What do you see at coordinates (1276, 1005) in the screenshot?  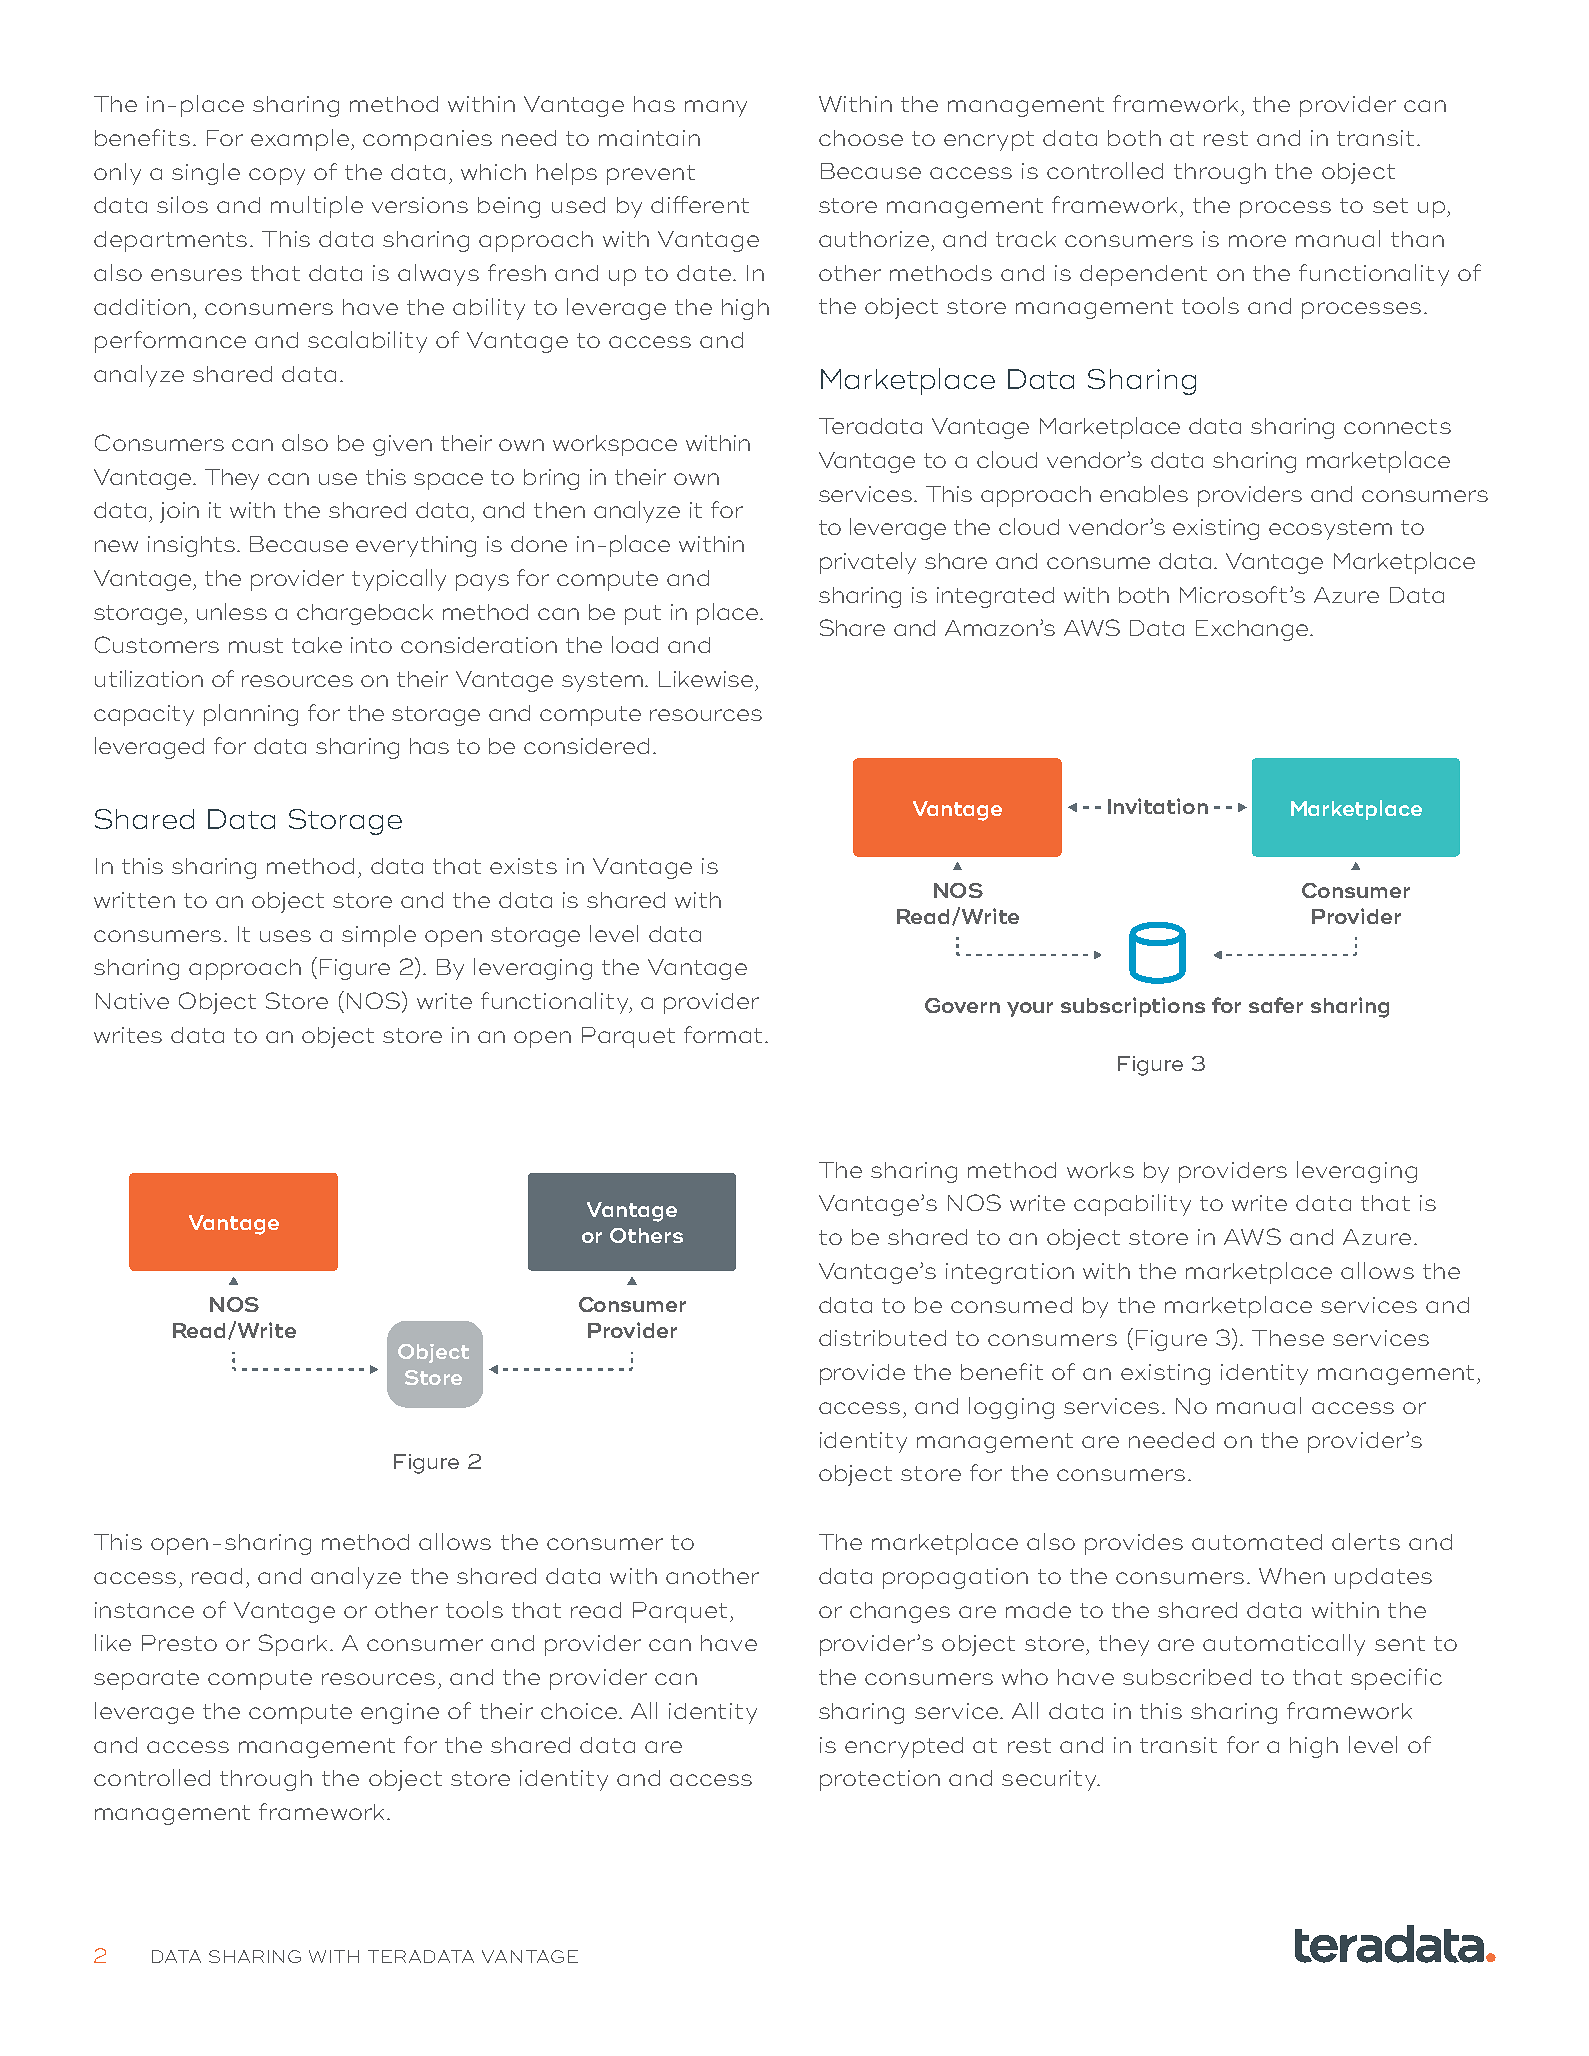 I see `safer` at bounding box center [1276, 1005].
